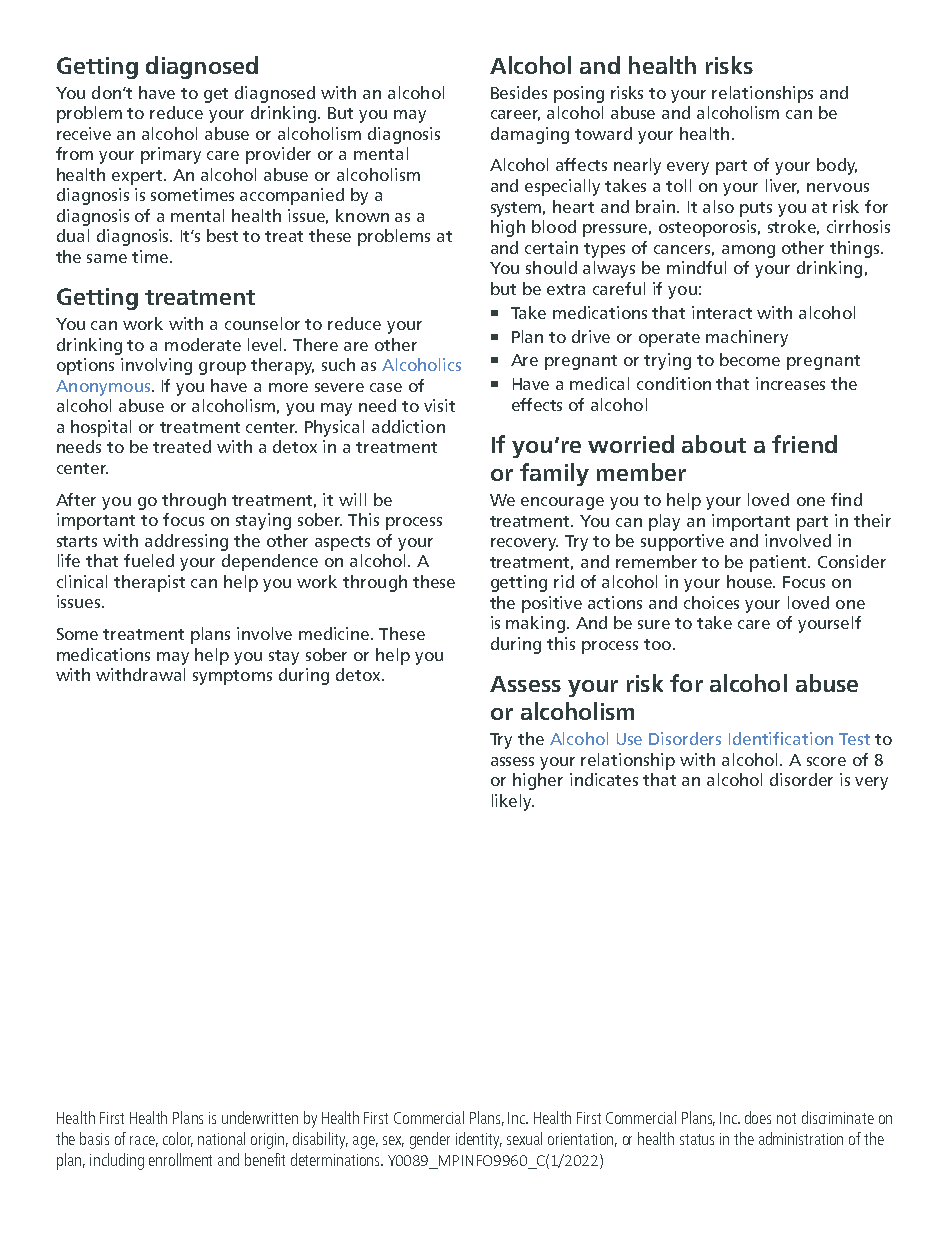 This screenshot has width=952, height=1233. I want to click on house, so click(751, 581).
